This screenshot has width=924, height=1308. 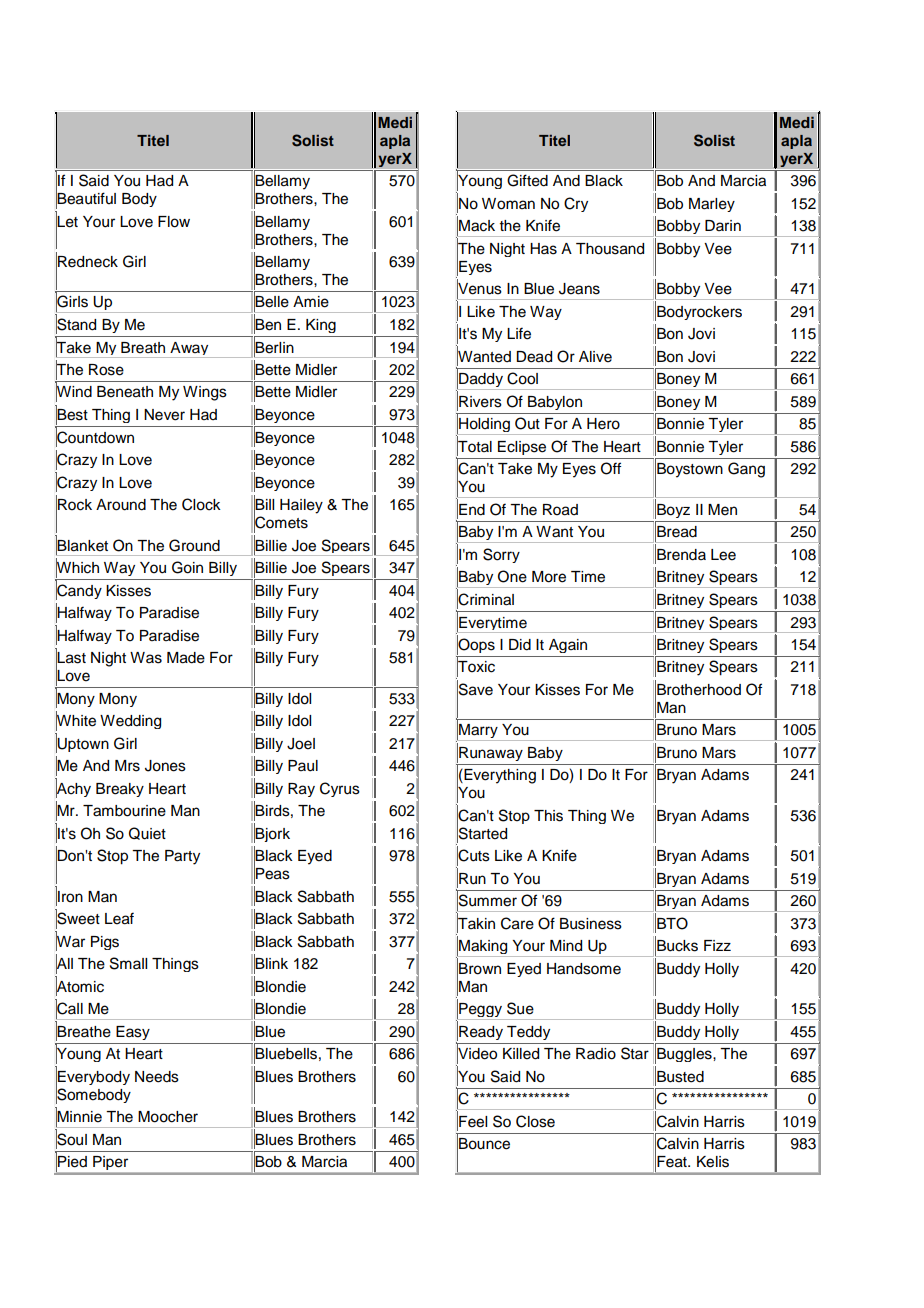 I want to click on Woman, so click(x=508, y=204).
